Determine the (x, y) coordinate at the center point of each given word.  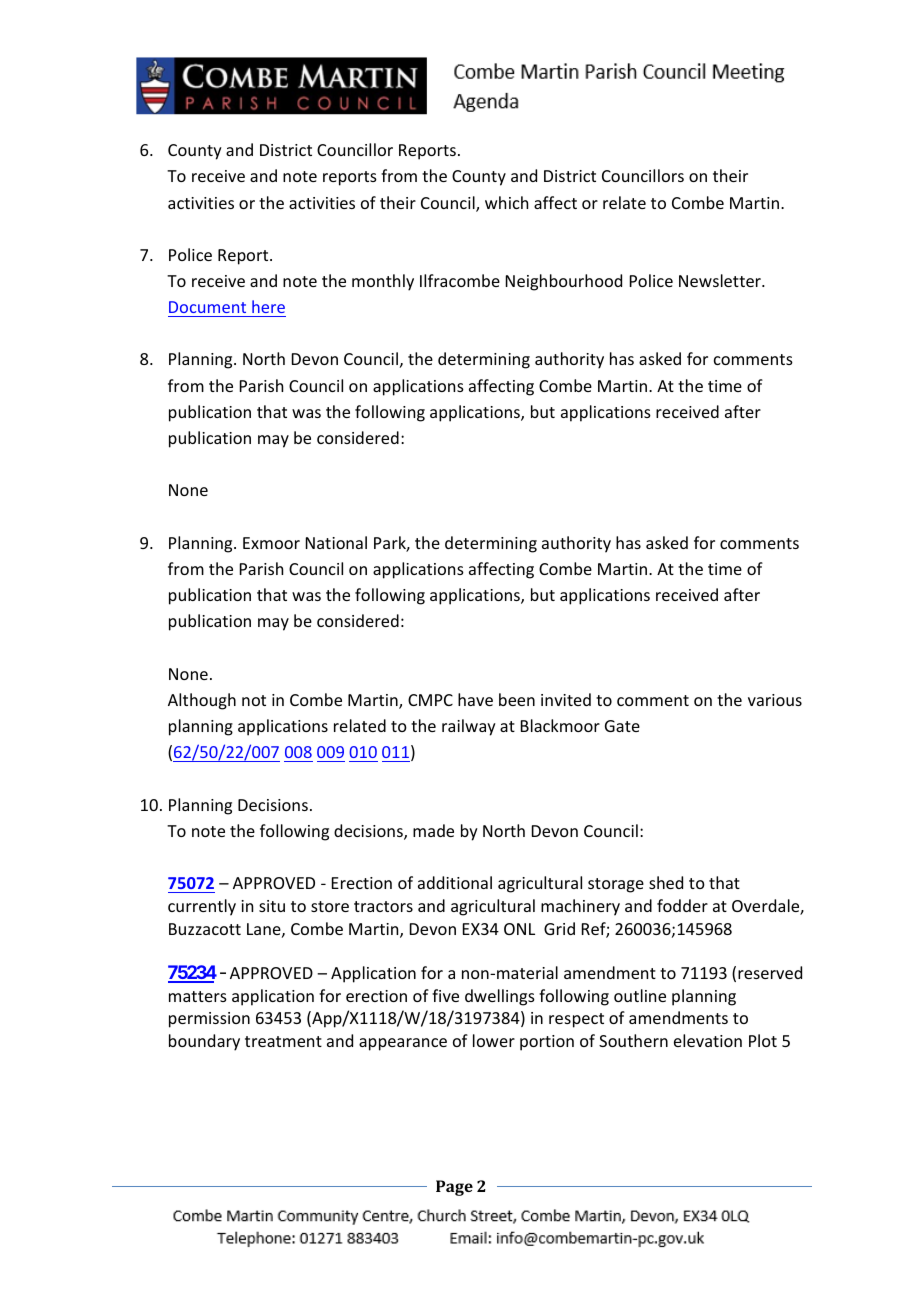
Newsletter (721, 280)
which (506, 202)
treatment (283, 1041)
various (775, 700)
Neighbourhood (564, 282)
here (268, 306)
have (475, 699)
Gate (622, 726)
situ (272, 906)
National (336, 542)
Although (202, 701)
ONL (519, 929)
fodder (682, 905)
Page (454, 1188)
